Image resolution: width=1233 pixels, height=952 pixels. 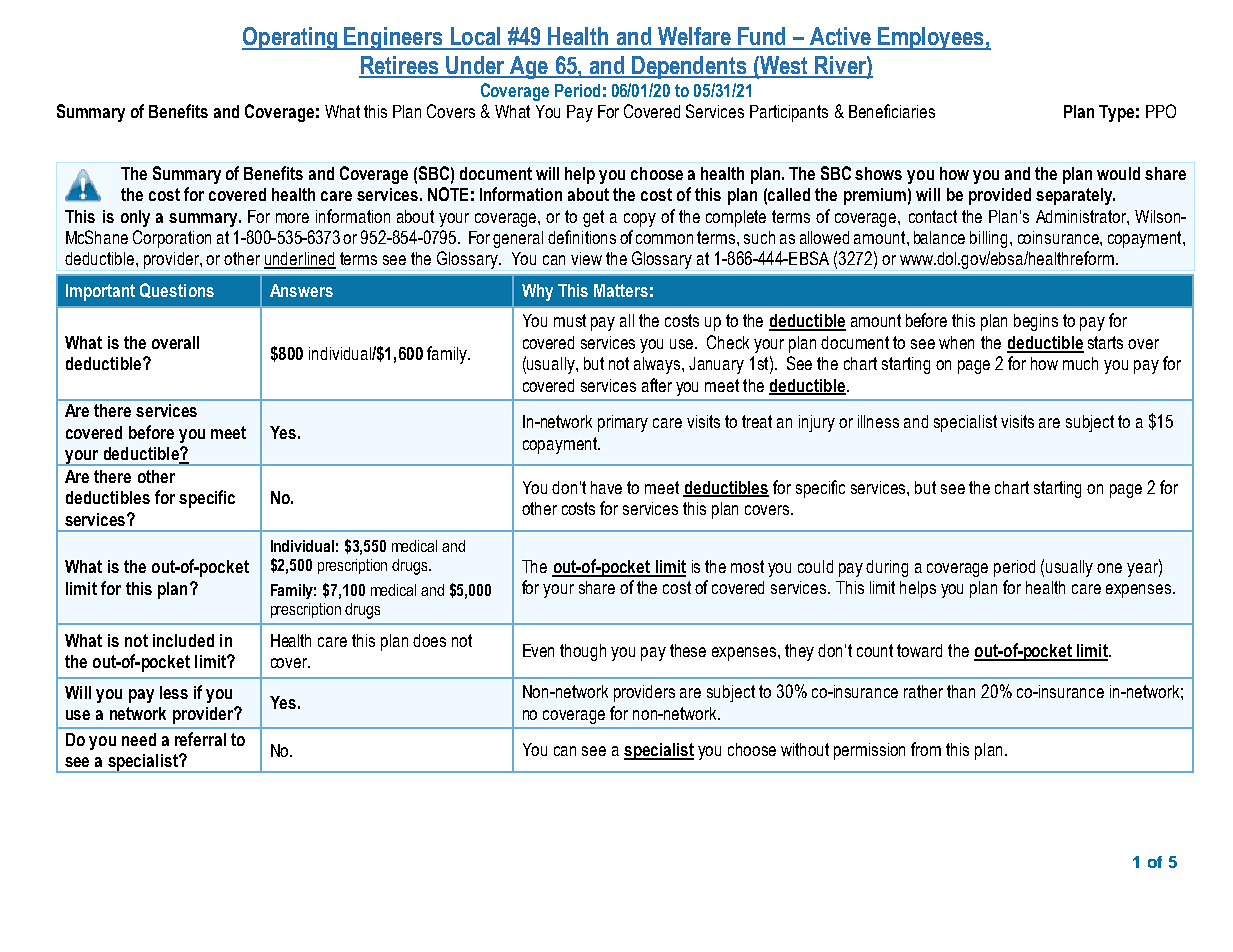 I want to click on copy, so click(x=640, y=220).
